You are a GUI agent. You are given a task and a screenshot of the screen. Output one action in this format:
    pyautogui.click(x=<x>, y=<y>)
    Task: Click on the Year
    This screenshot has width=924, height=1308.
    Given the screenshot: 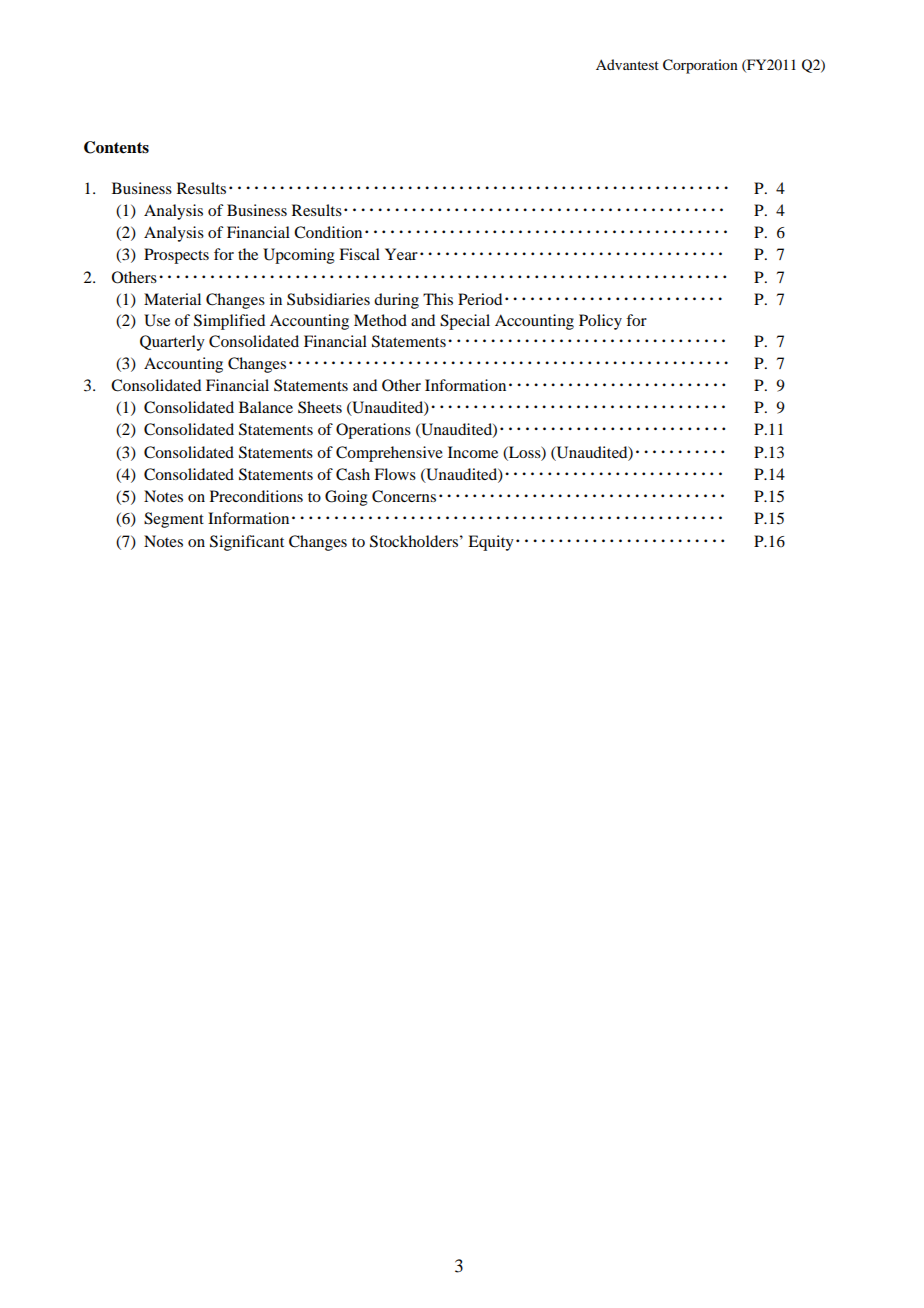 What is the action you would take?
    pyautogui.click(x=401, y=254)
